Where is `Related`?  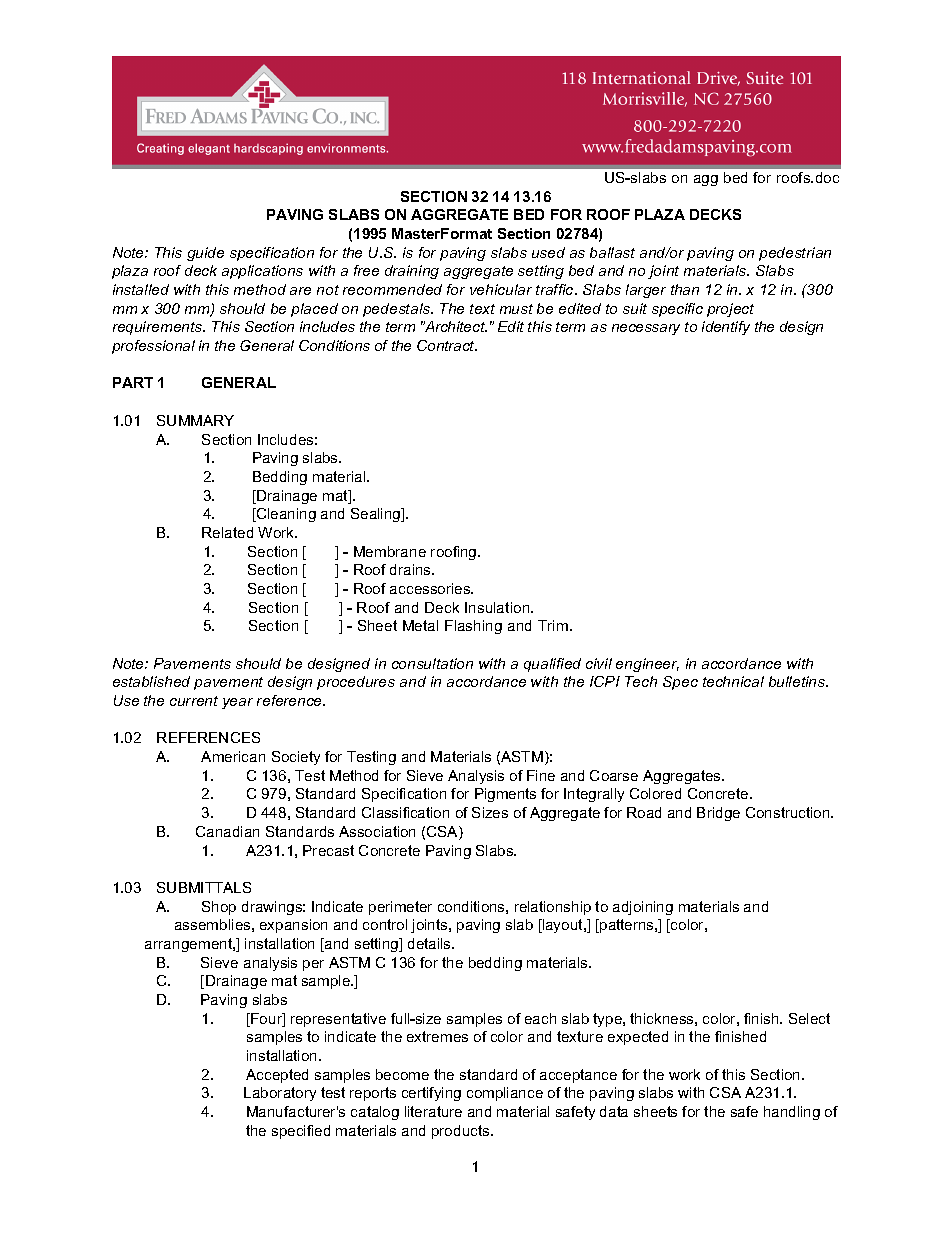 Related is located at coordinates (227, 532).
